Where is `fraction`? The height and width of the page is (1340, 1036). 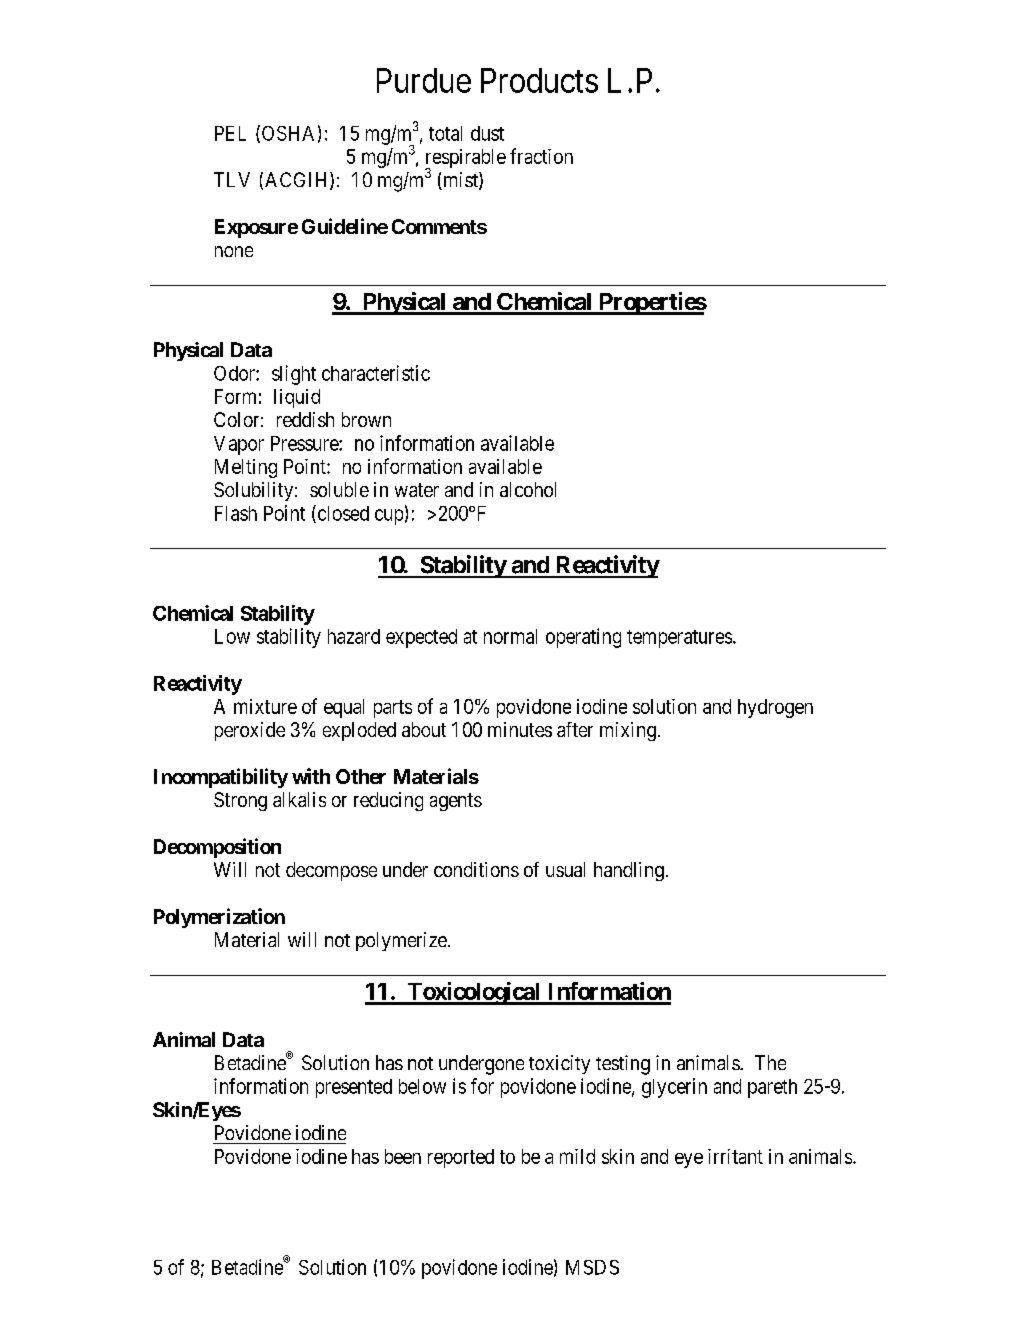
fraction is located at coordinates (541, 156).
